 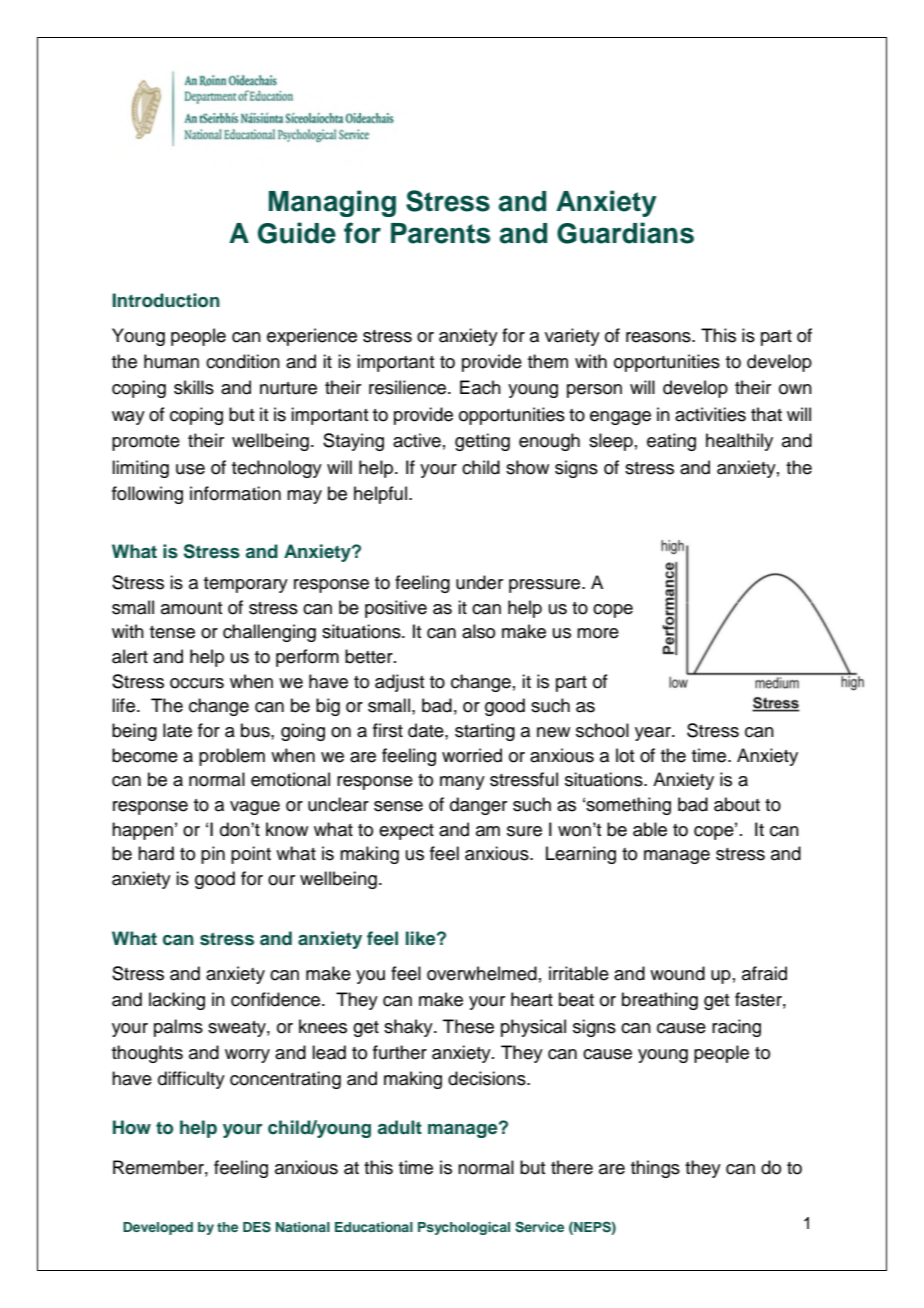 I want to click on DES, so click(x=257, y=1227).
